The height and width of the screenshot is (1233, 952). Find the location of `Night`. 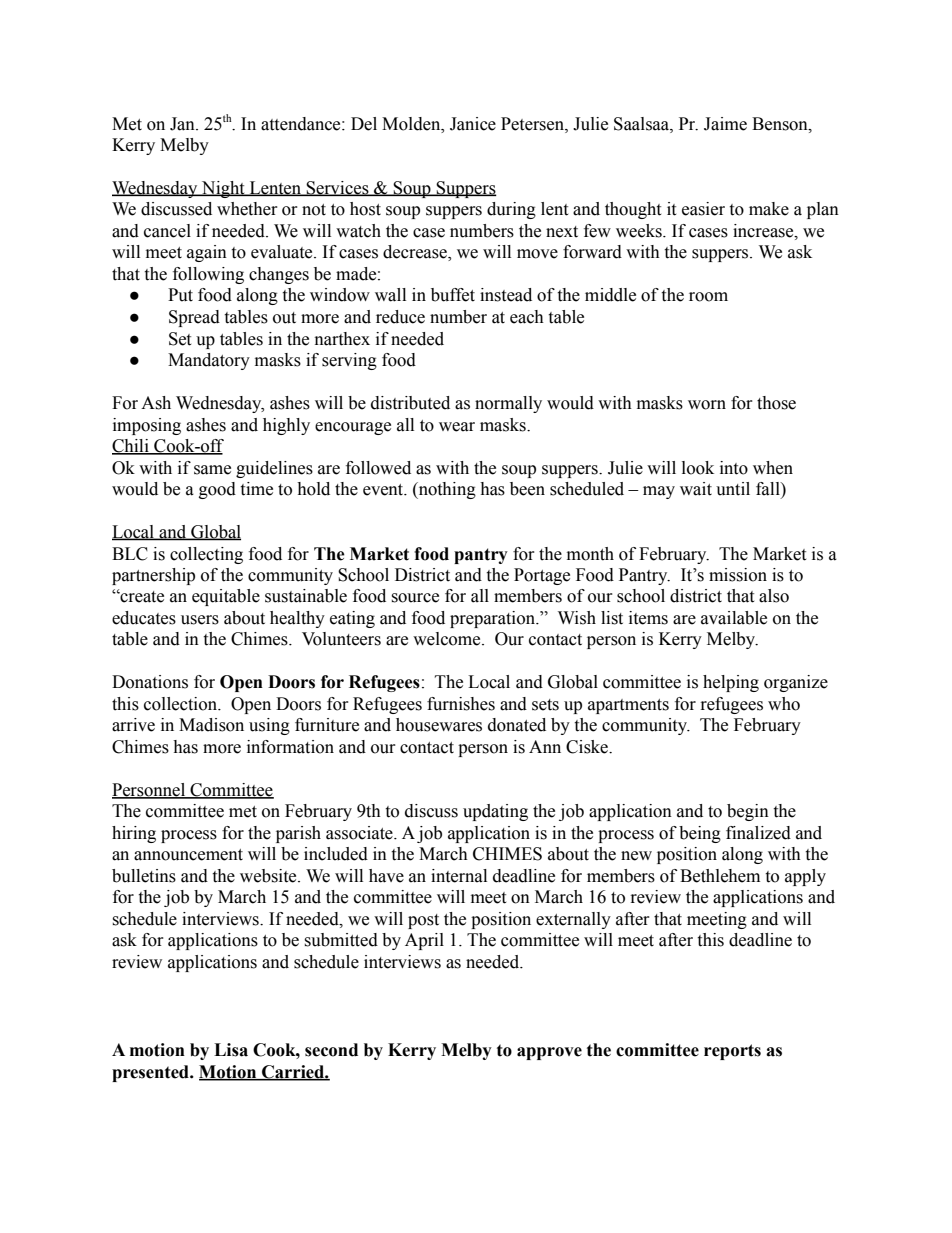

Night is located at coordinates (223, 189).
